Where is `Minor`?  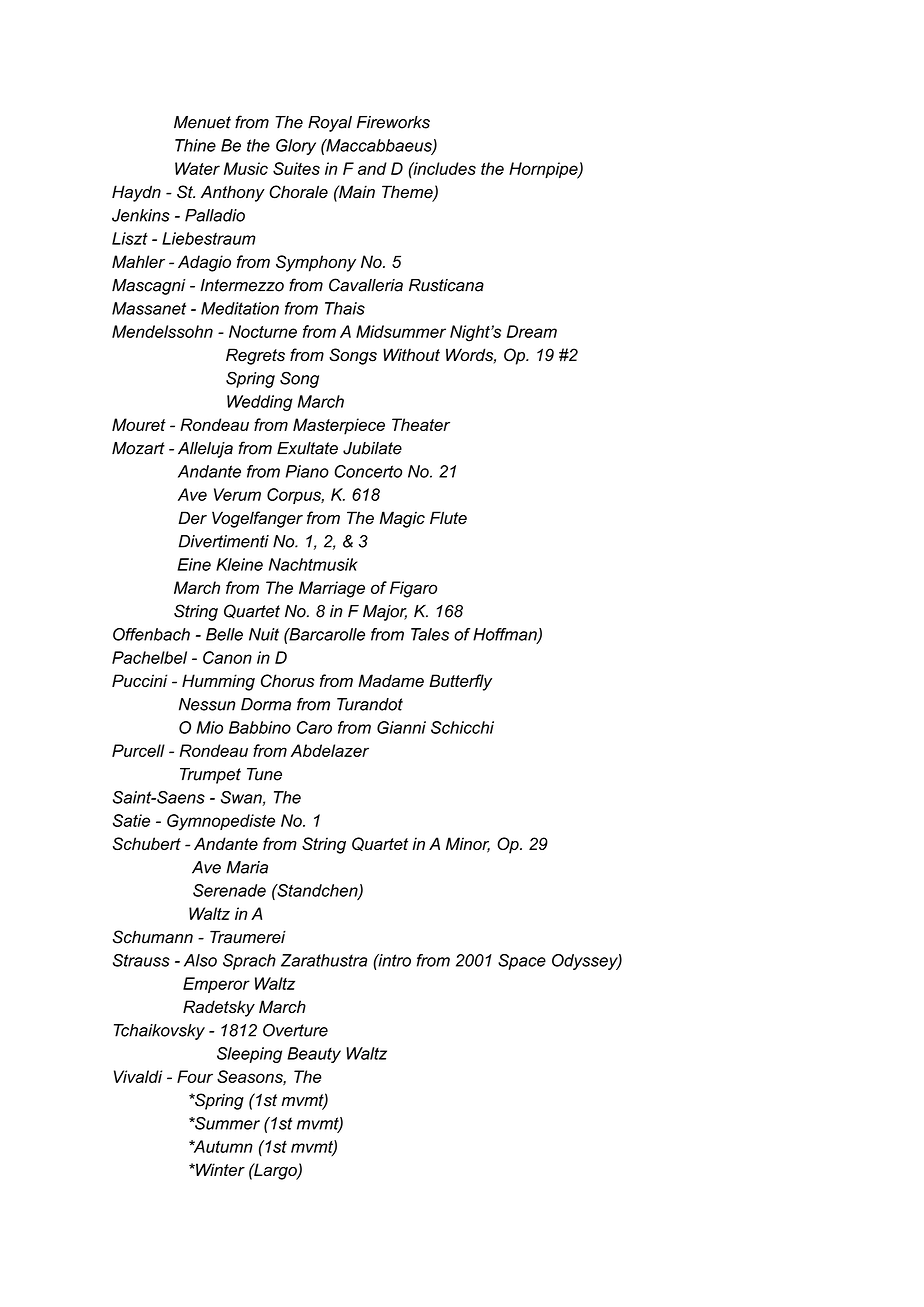 Minor is located at coordinates (468, 845).
